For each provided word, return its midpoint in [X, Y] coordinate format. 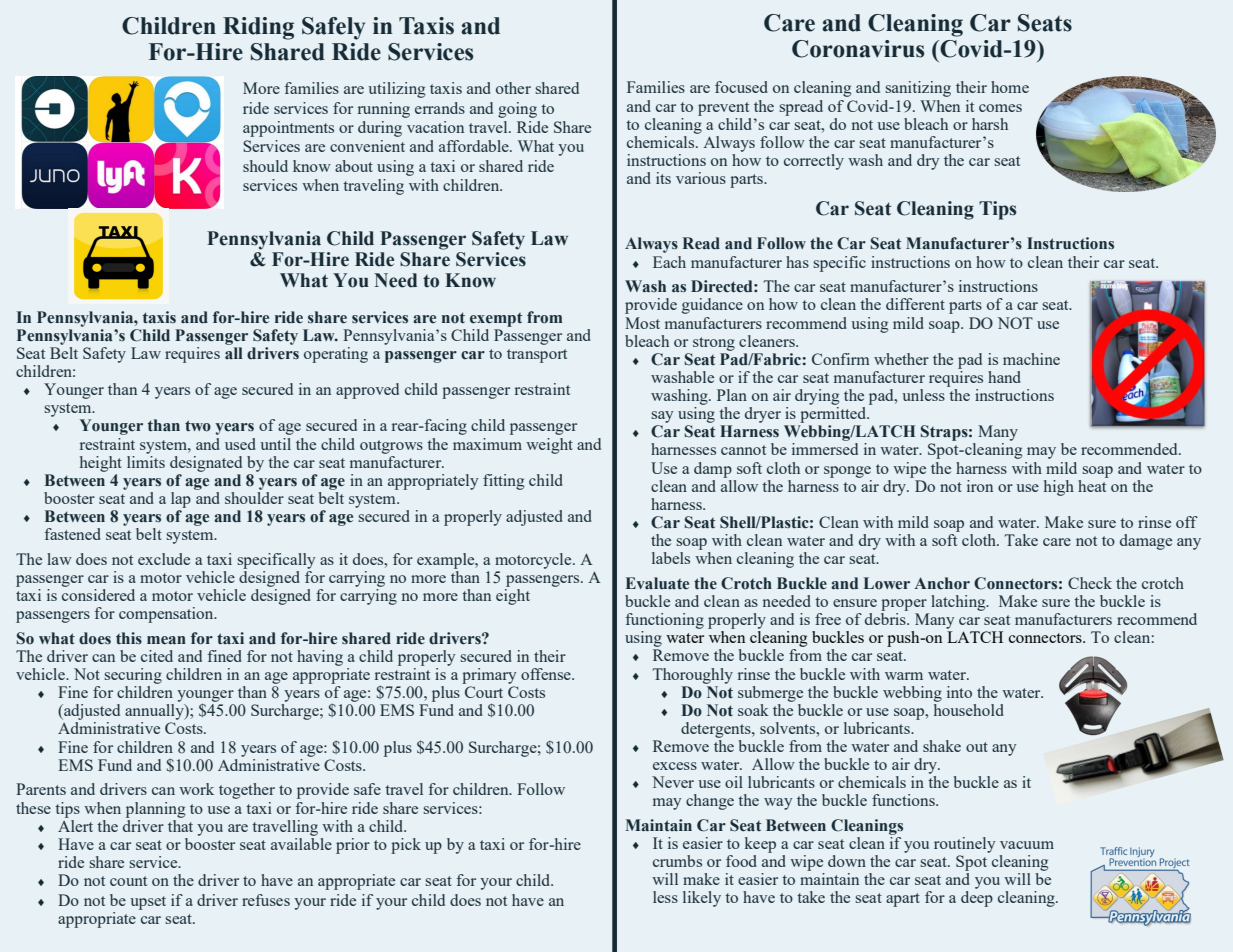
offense [547, 674]
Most [642, 323]
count [128, 881]
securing [133, 676]
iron [980, 486]
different [915, 304]
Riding [258, 28]
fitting [503, 482]
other [513, 88]
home [1010, 87]
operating [336, 355]
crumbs [677, 861]
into [959, 692]
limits [146, 460]
